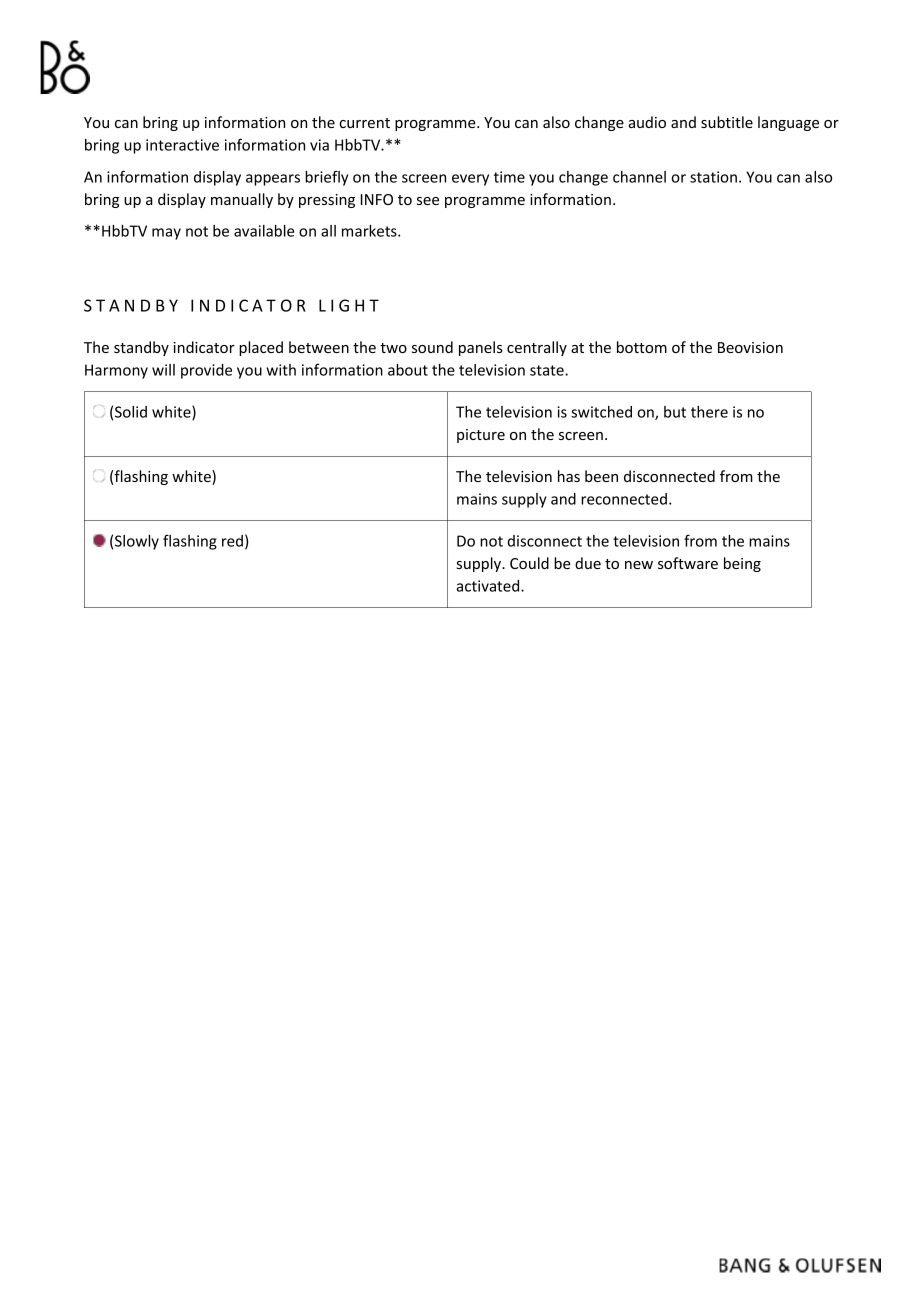 The width and height of the page is (924, 1309). I want to click on interactive, so click(182, 145).
